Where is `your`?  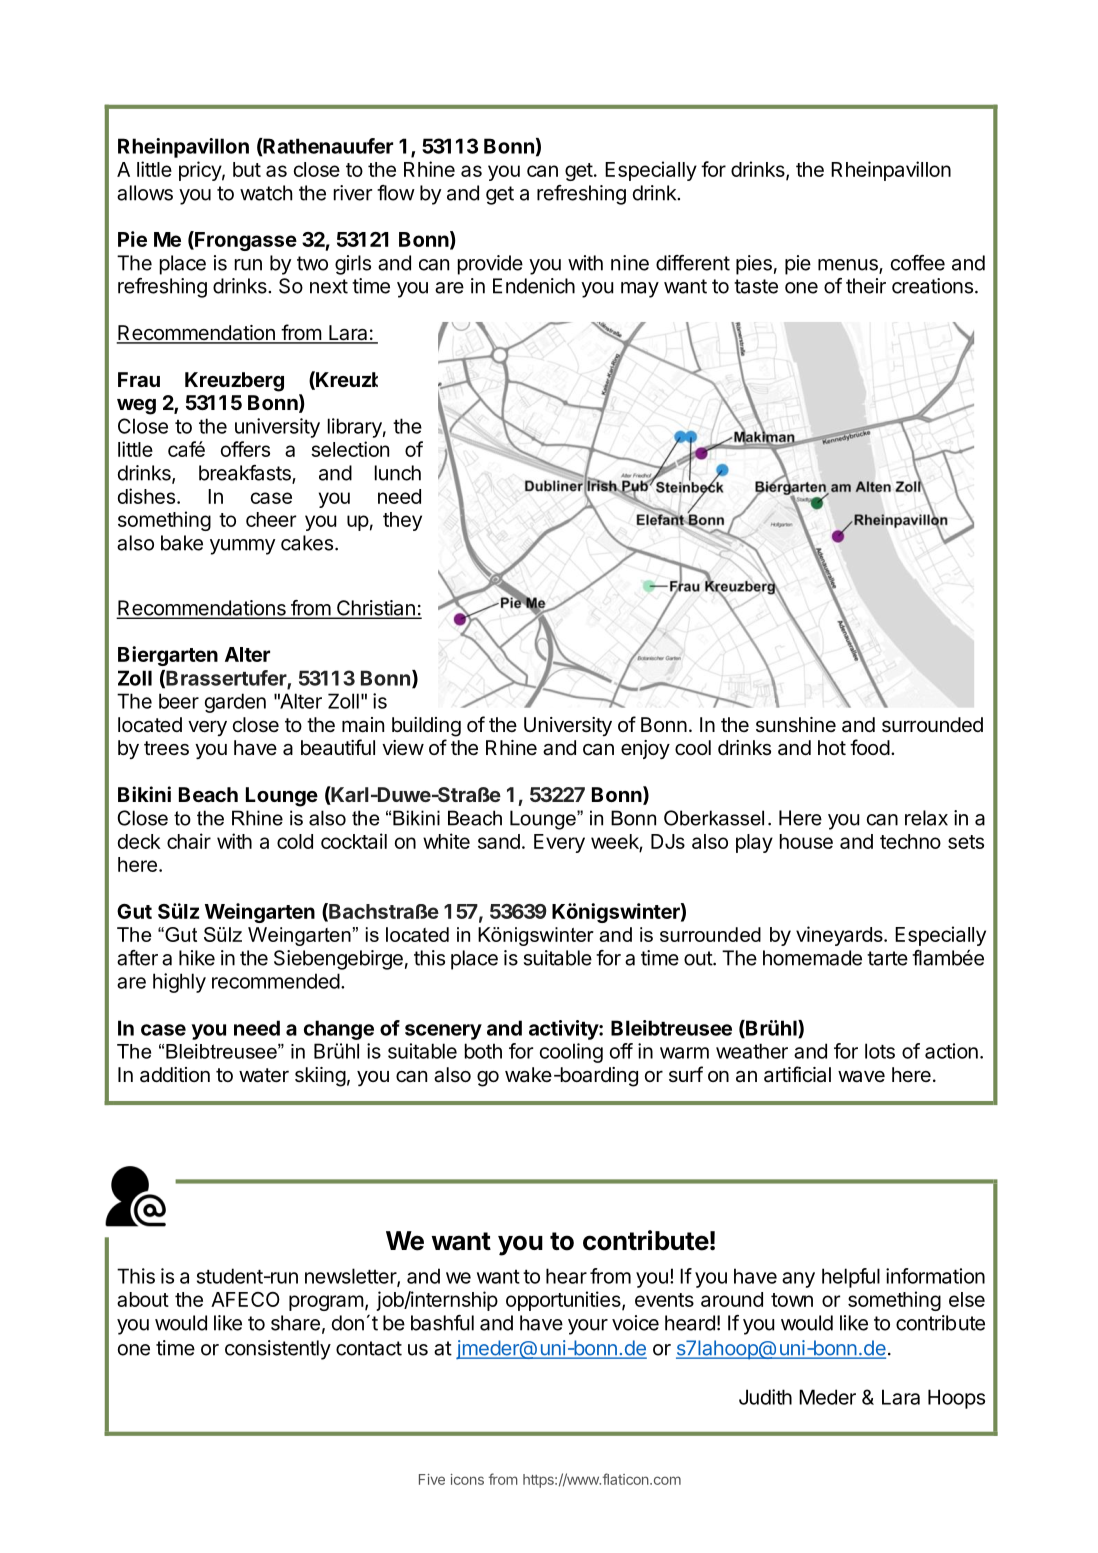
your is located at coordinates (588, 1327).
